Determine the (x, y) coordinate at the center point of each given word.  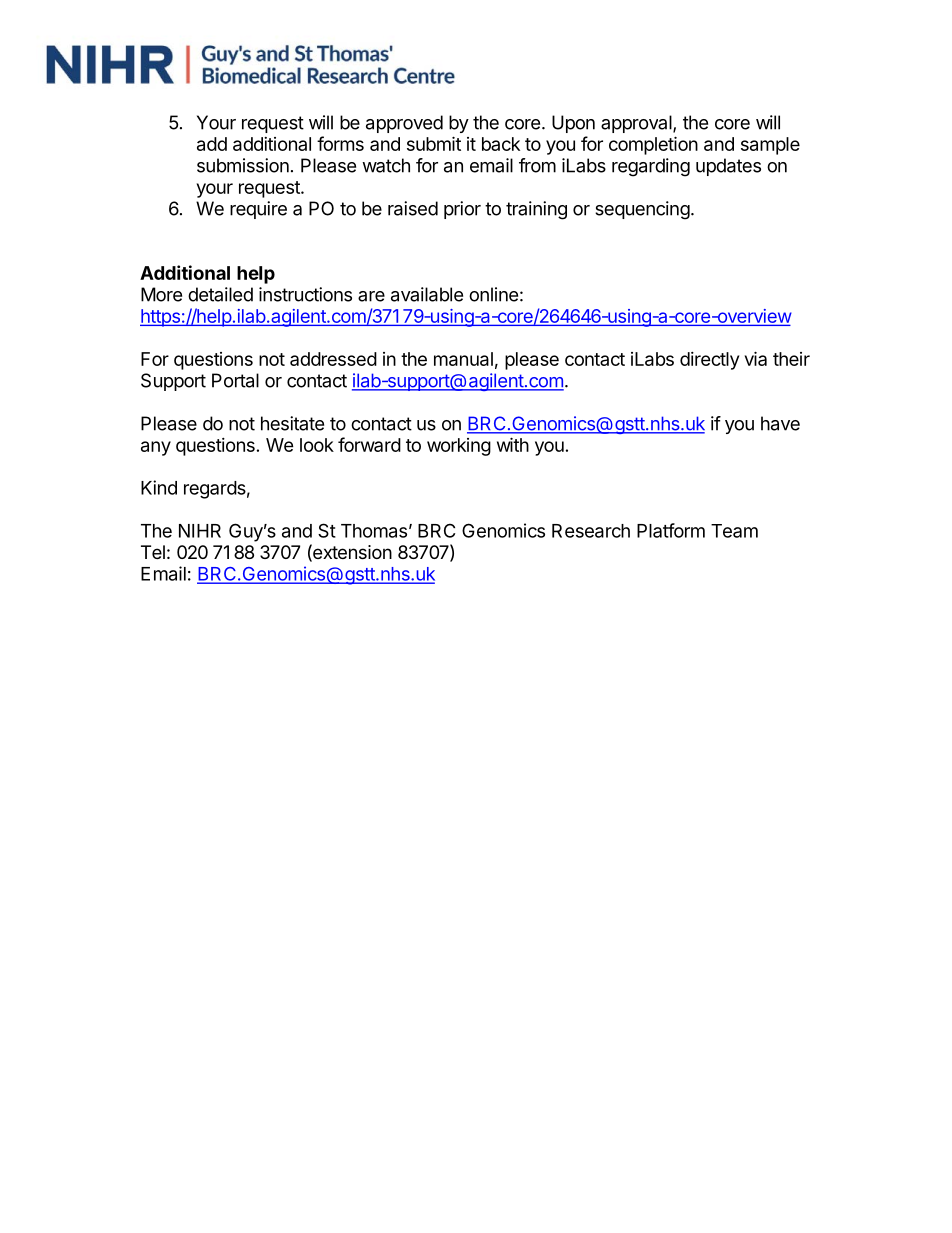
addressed (333, 359)
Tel (153, 552)
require (258, 210)
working (459, 447)
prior (462, 210)
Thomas (374, 531)
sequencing (642, 210)
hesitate (292, 423)
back (501, 144)
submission (243, 165)
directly (709, 361)
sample (770, 146)
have (780, 423)
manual (463, 359)
